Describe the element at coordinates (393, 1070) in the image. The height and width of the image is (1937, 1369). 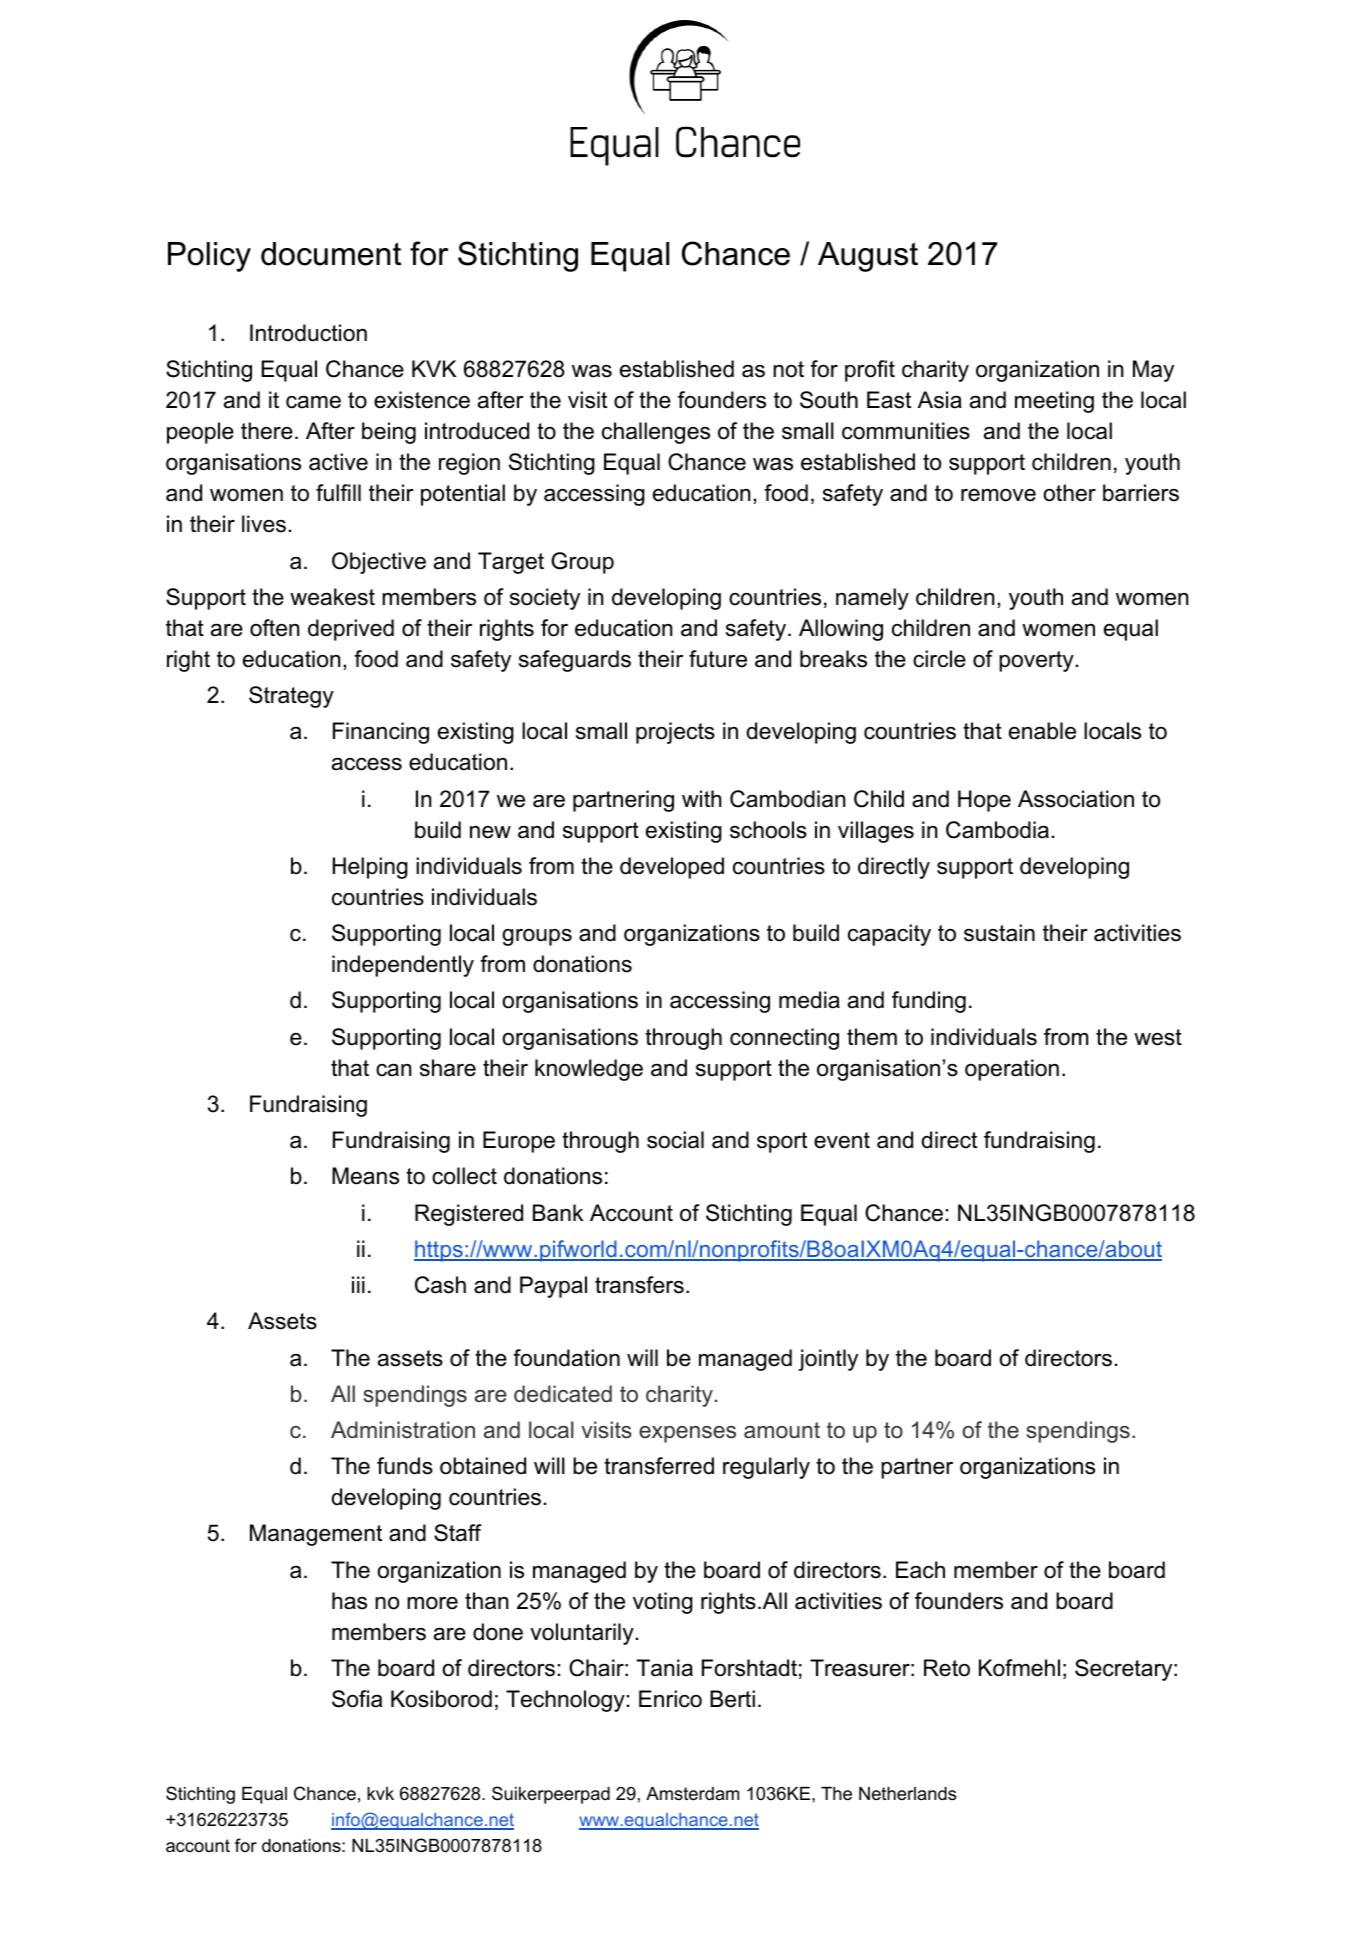
I see `can` at that location.
